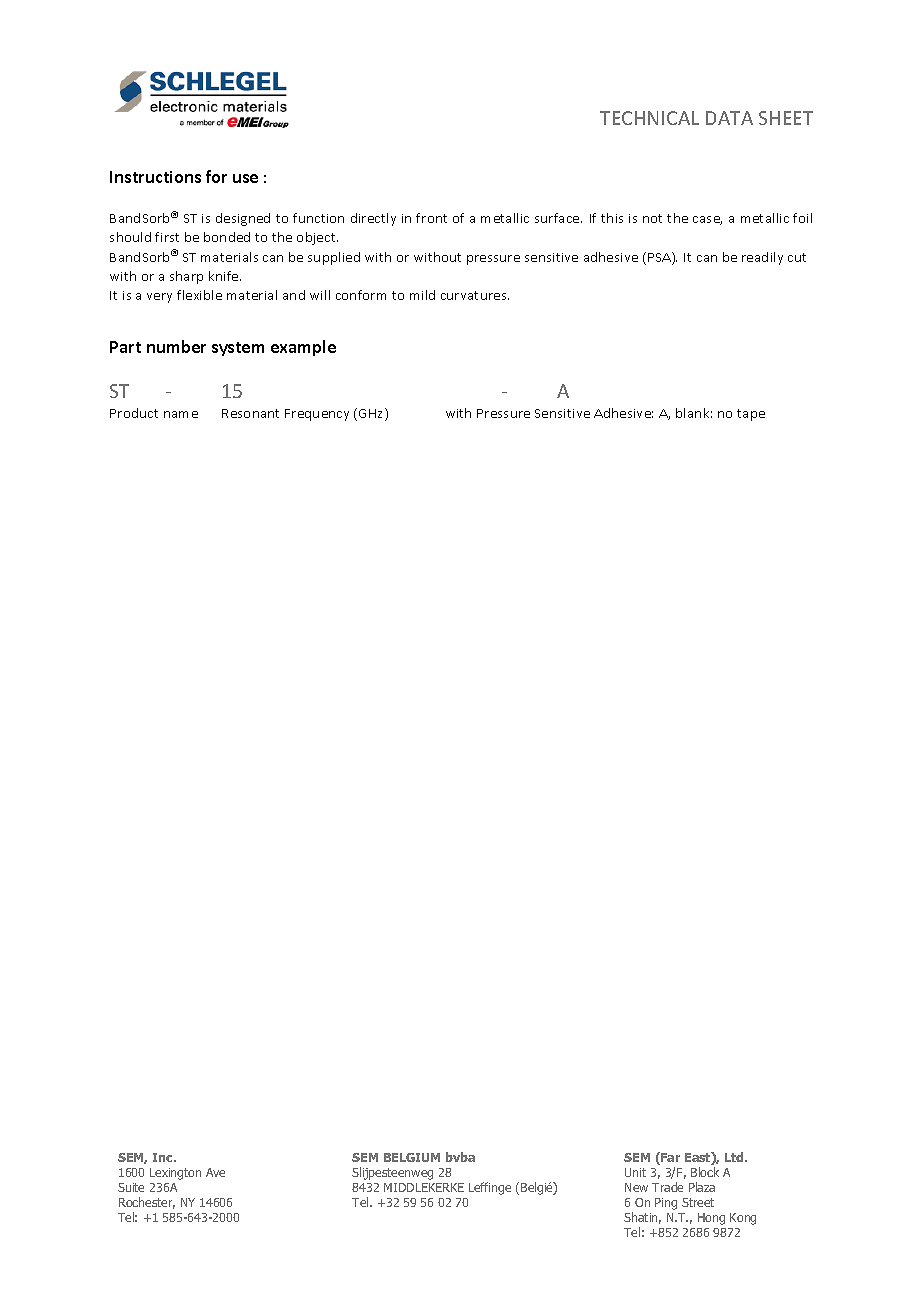 The width and height of the screenshot is (924, 1308). What do you see at coordinates (164, 1157) in the screenshot?
I see `Inc` at bounding box center [164, 1157].
